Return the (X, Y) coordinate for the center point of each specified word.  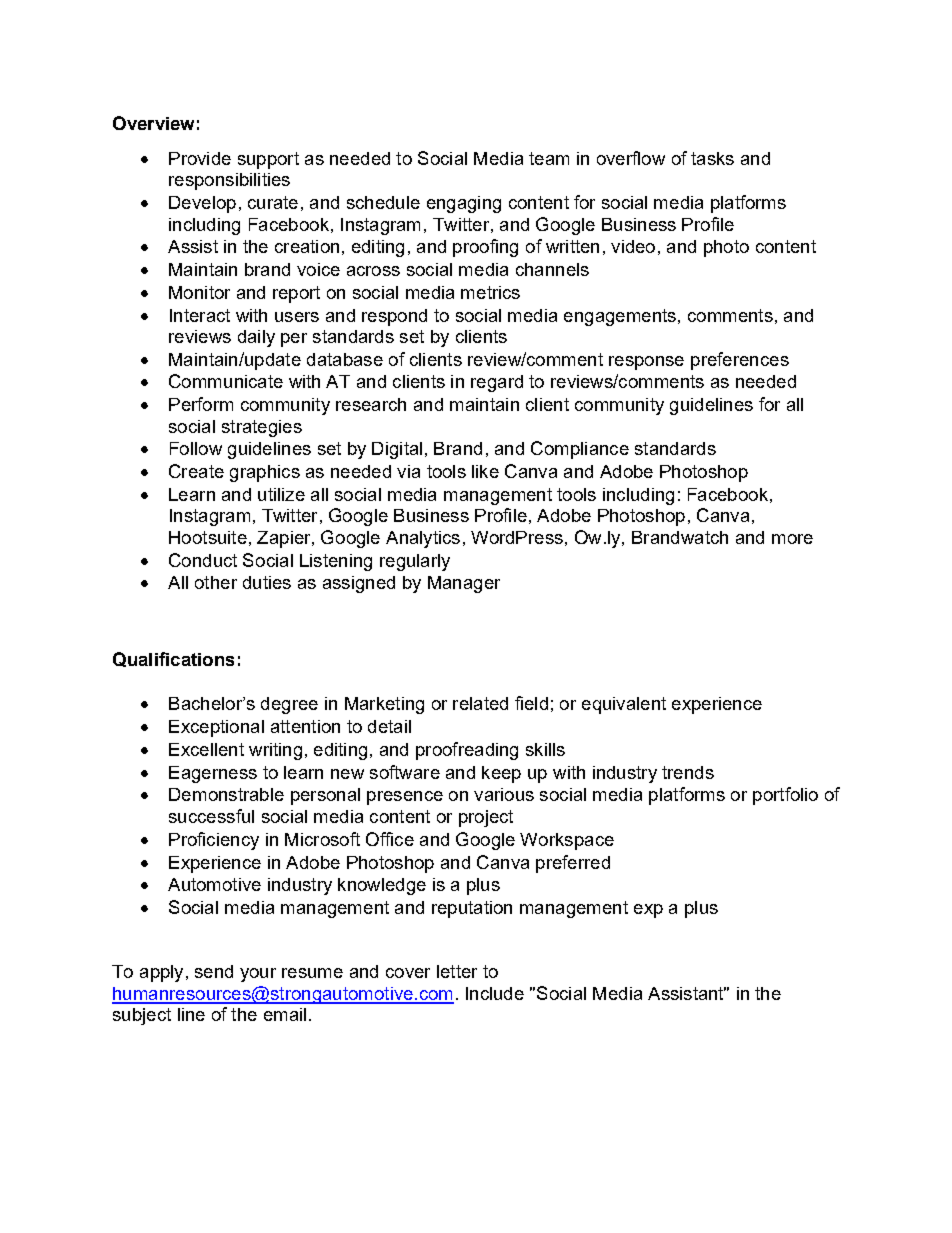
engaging (464, 204)
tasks (712, 158)
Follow (196, 448)
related (480, 703)
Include (495, 993)
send (214, 971)
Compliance (580, 450)
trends (688, 772)
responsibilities (229, 181)
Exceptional (216, 728)
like (485, 471)
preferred (573, 864)
